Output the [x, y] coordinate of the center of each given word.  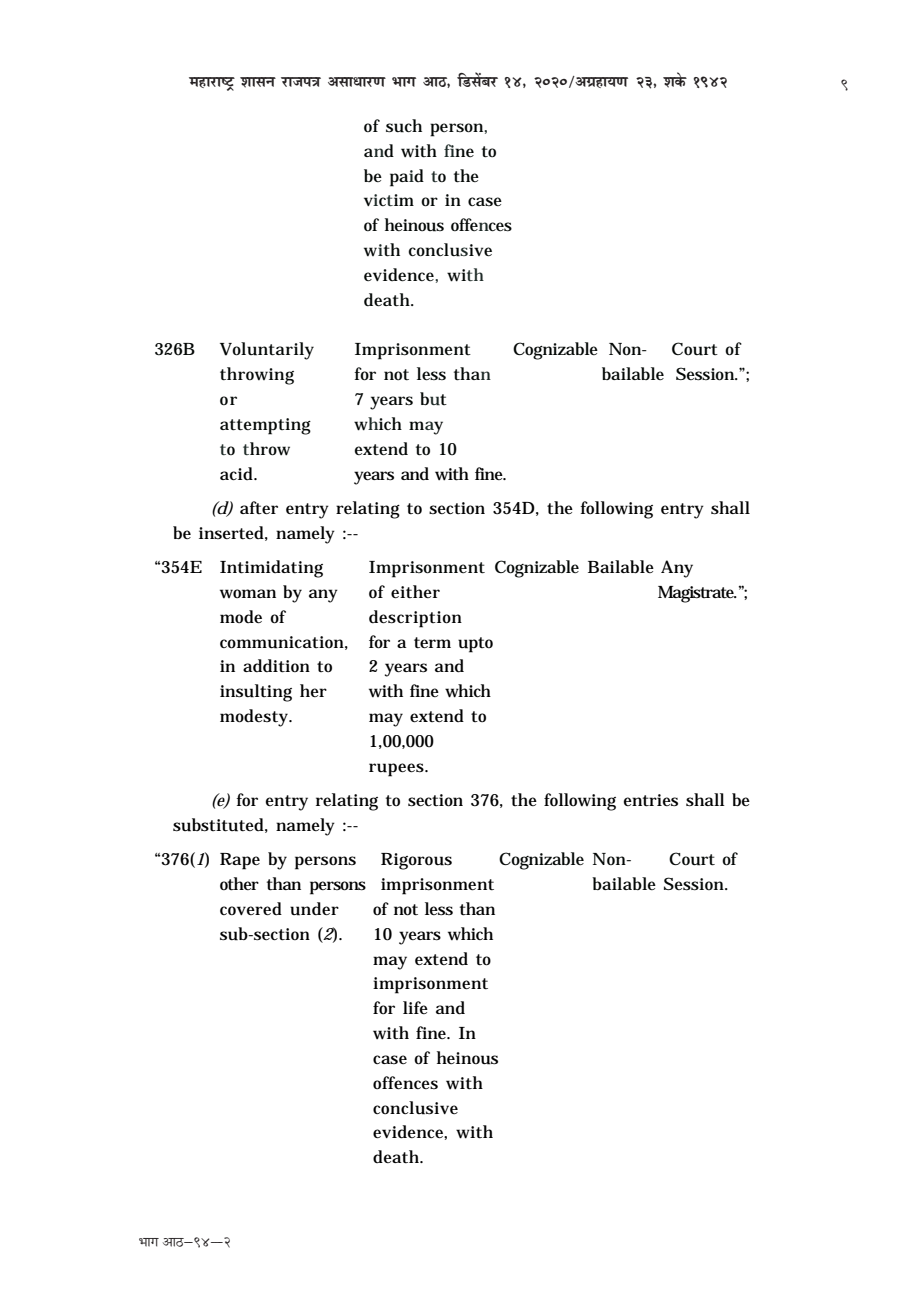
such [404, 126]
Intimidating [271, 569]
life [415, 1007]
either [415, 592]
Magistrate [697, 594]
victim [389, 200]
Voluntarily [267, 351]
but [433, 399]
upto [475, 645]
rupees [396, 770]
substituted [218, 825]
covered [251, 909]
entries [651, 800]
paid [407, 178]
